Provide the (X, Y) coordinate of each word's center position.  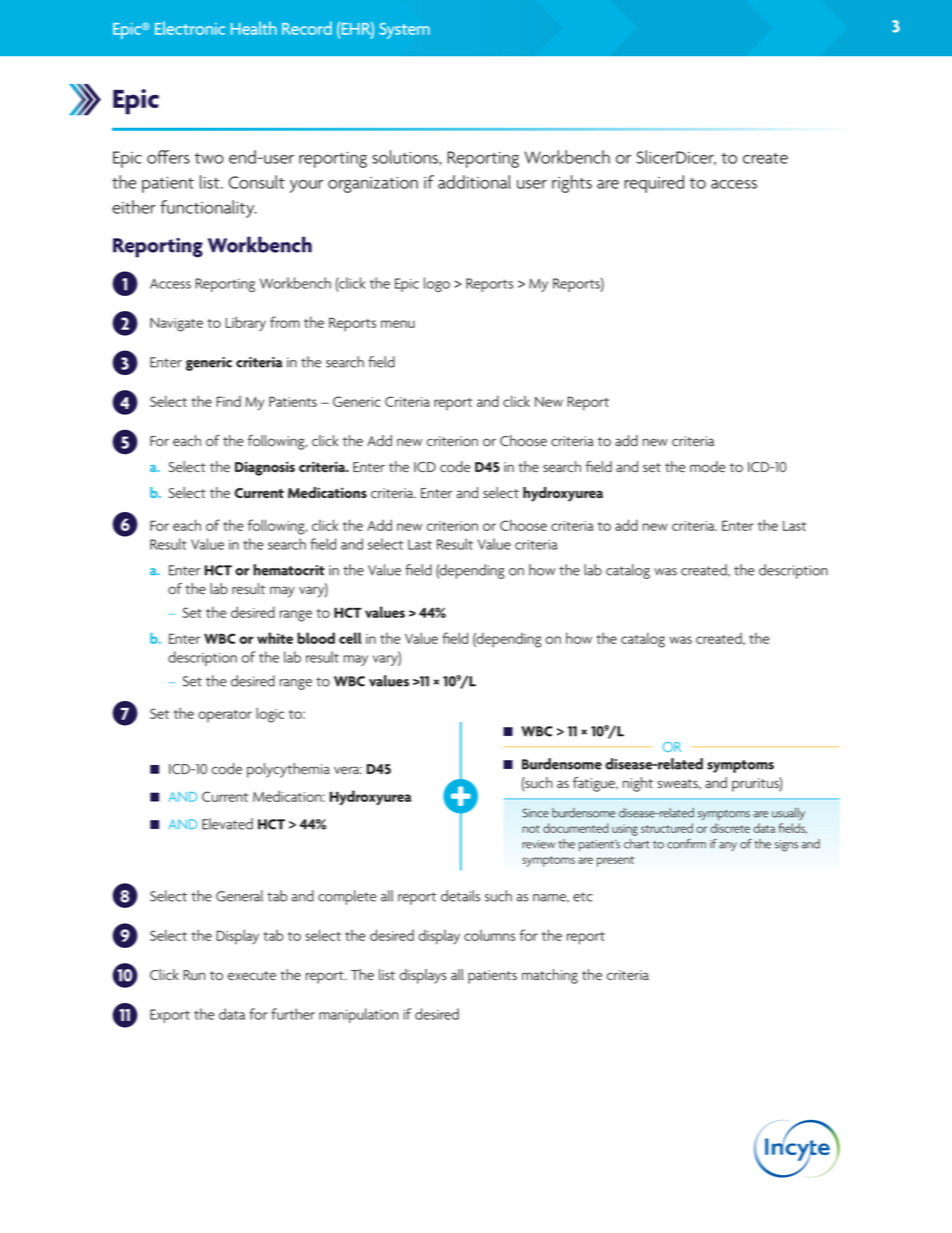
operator (225, 716)
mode (708, 467)
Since (536, 813)
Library (245, 324)
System (404, 31)
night (638, 784)
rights (572, 184)
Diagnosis (265, 468)
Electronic (190, 28)
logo (437, 284)
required (654, 184)
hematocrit (289, 570)
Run (194, 975)
